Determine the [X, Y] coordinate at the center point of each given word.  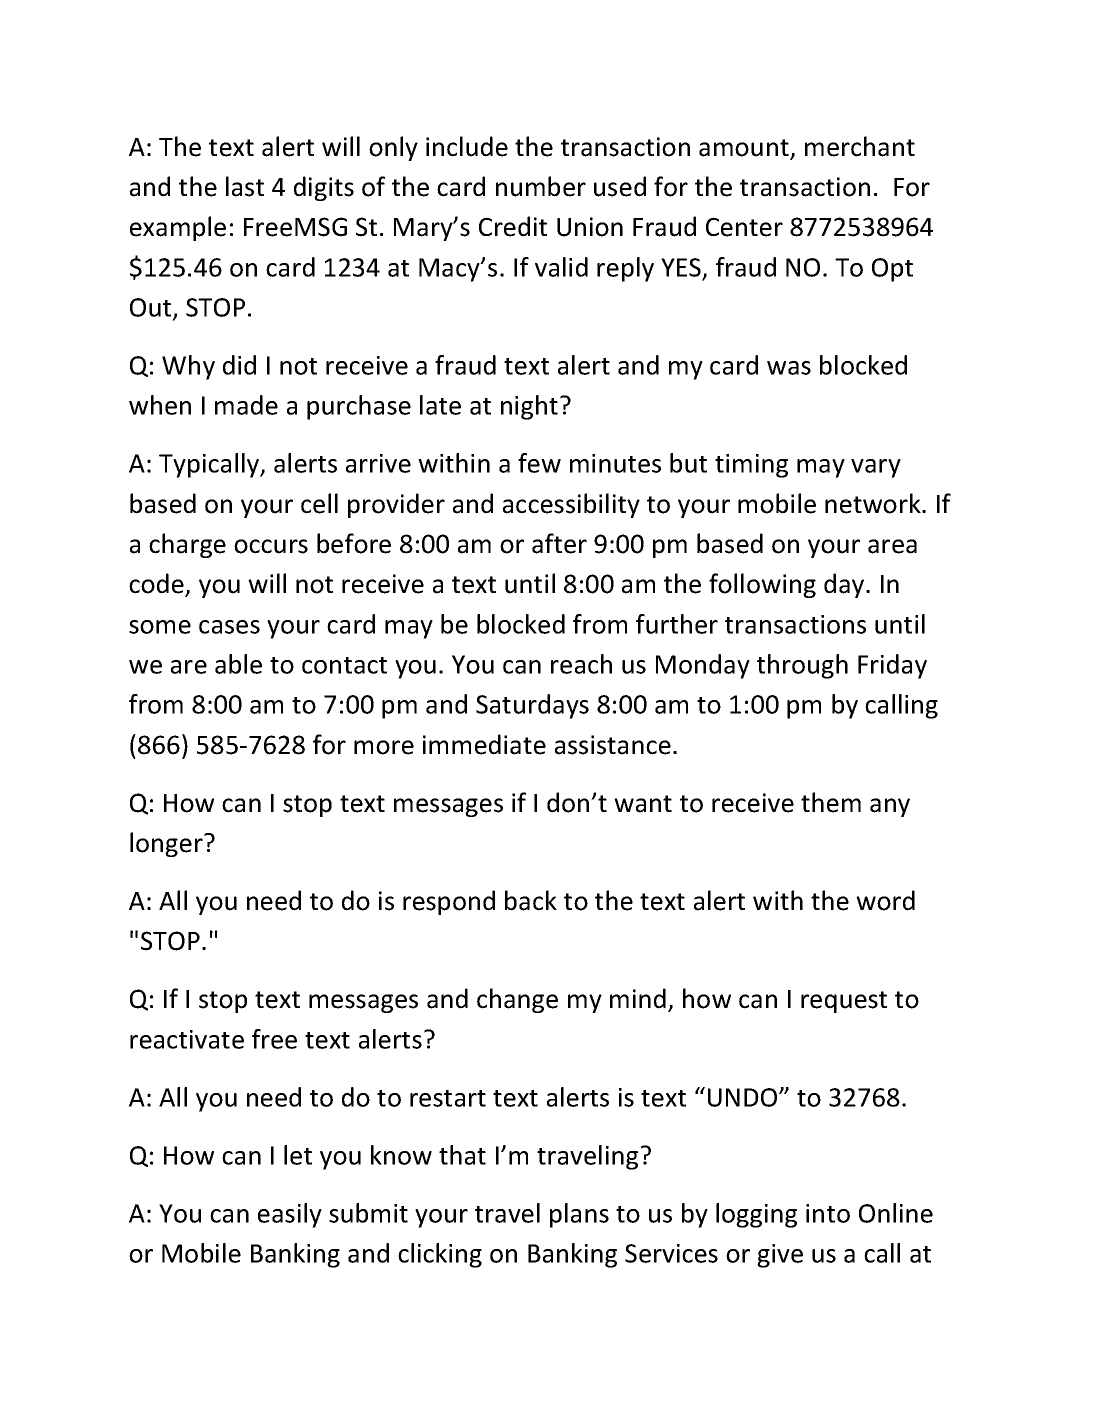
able [238, 664]
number [541, 186]
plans [579, 1215]
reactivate [187, 1039]
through [802, 666]
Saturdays [532, 706]
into [828, 1213]
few [539, 463]
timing [751, 466]
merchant [860, 146]
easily [290, 1215]
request [844, 1002]
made [246, 405]
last [245, 186]
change [517, 1000]
